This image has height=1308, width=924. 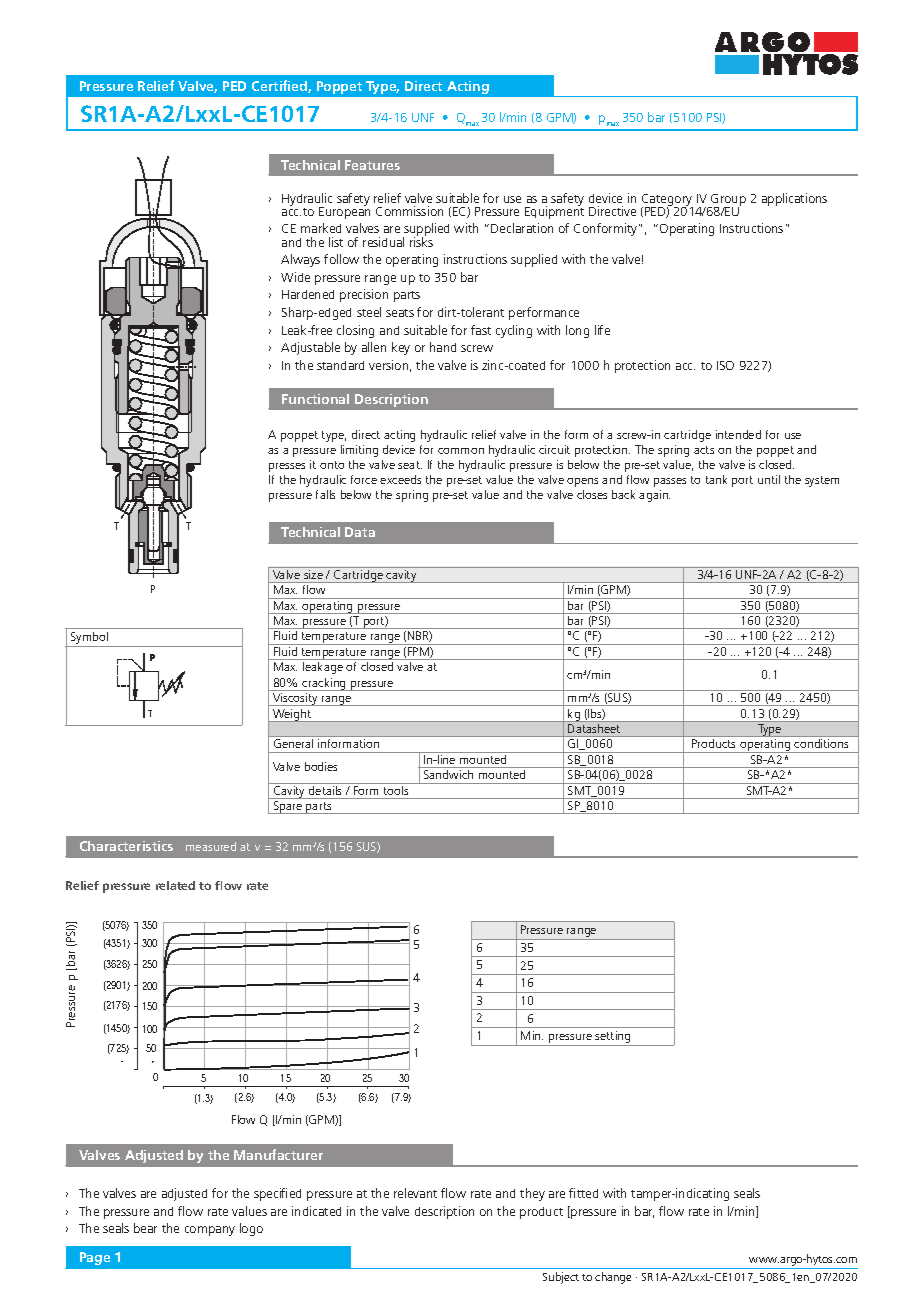 What do you see at coordinates (210, 1231) in the image?
I see `company` at bounding box center [210, 1231].
